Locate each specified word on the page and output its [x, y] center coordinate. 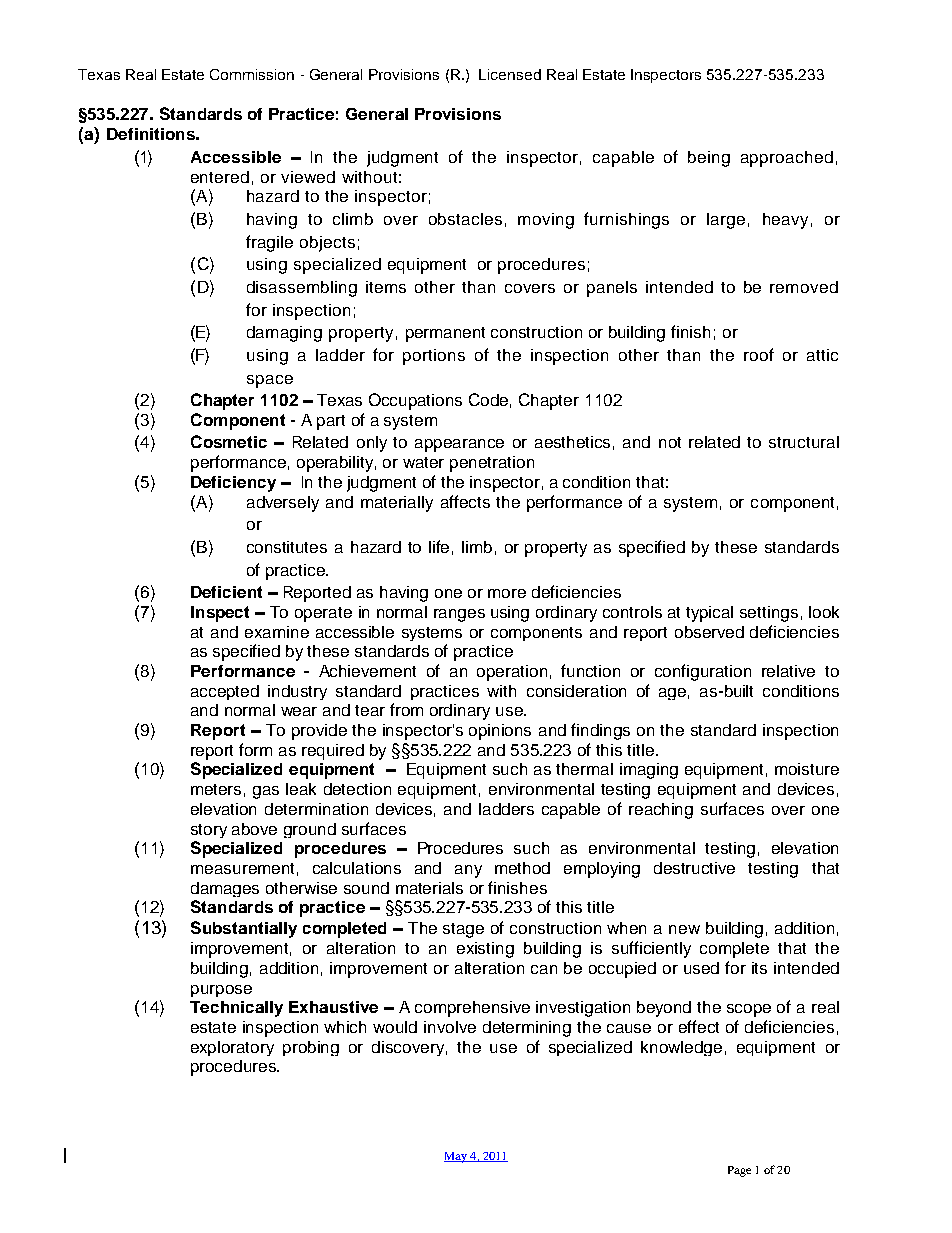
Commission [252, 74]
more [507, 593]
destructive [694, 868]
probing [311, 1048]
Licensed [510, 74]
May [456, 1157]
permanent [445, 334]
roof [759, 354]
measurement [242, 868]
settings [769, 614]
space [270, 381]
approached [787, 159]
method [522, 868]
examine [277, 632]
